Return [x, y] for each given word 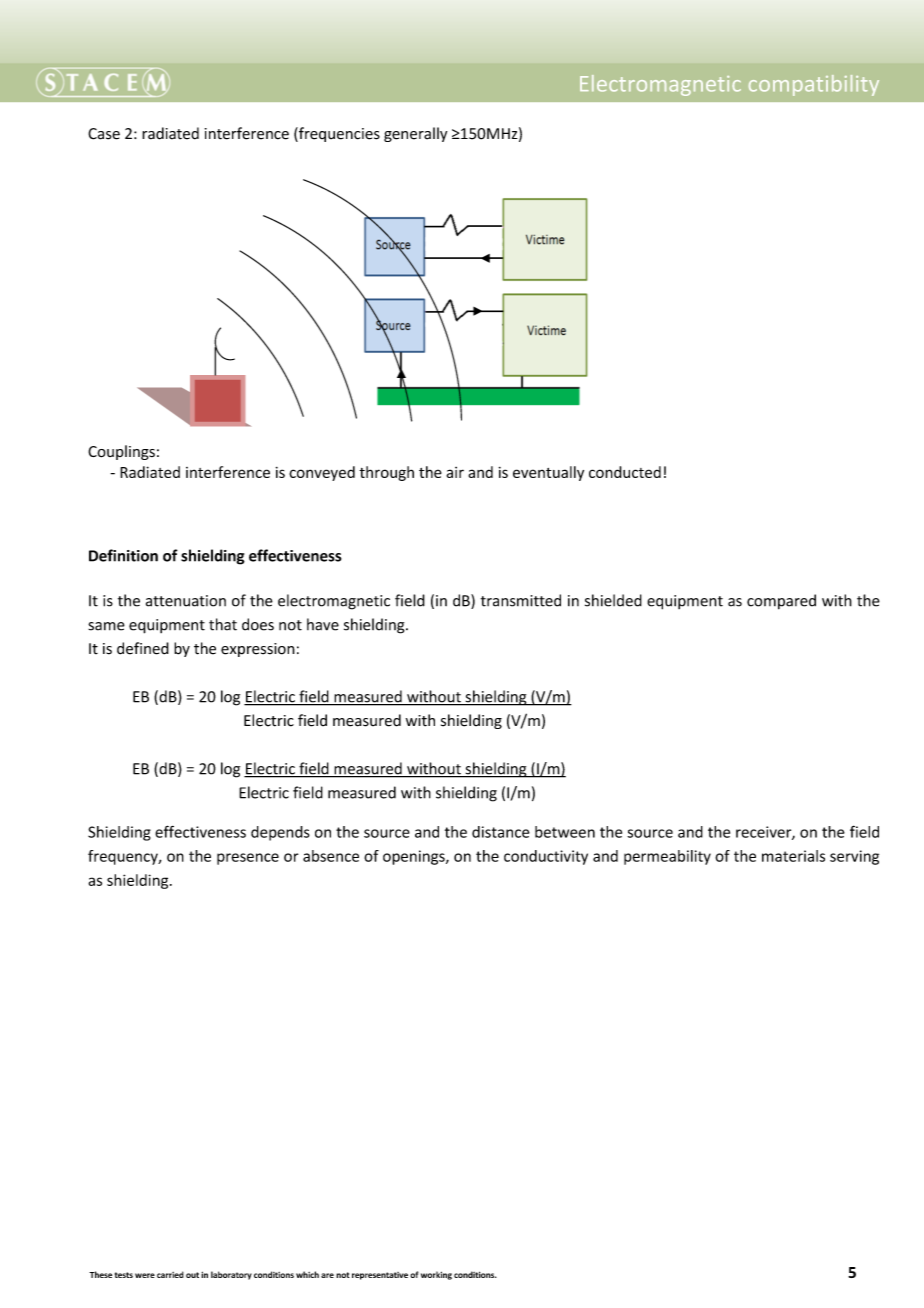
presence [248, 859]
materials [793, 856]
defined [143, 648]
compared [781, 602]
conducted [625, 472]
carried [170, 1274]
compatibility [814, 85]
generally [415, 134]
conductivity [546, 857]
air [455, 472]
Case [104, 134]
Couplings [121, 452]
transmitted [521, 600]
